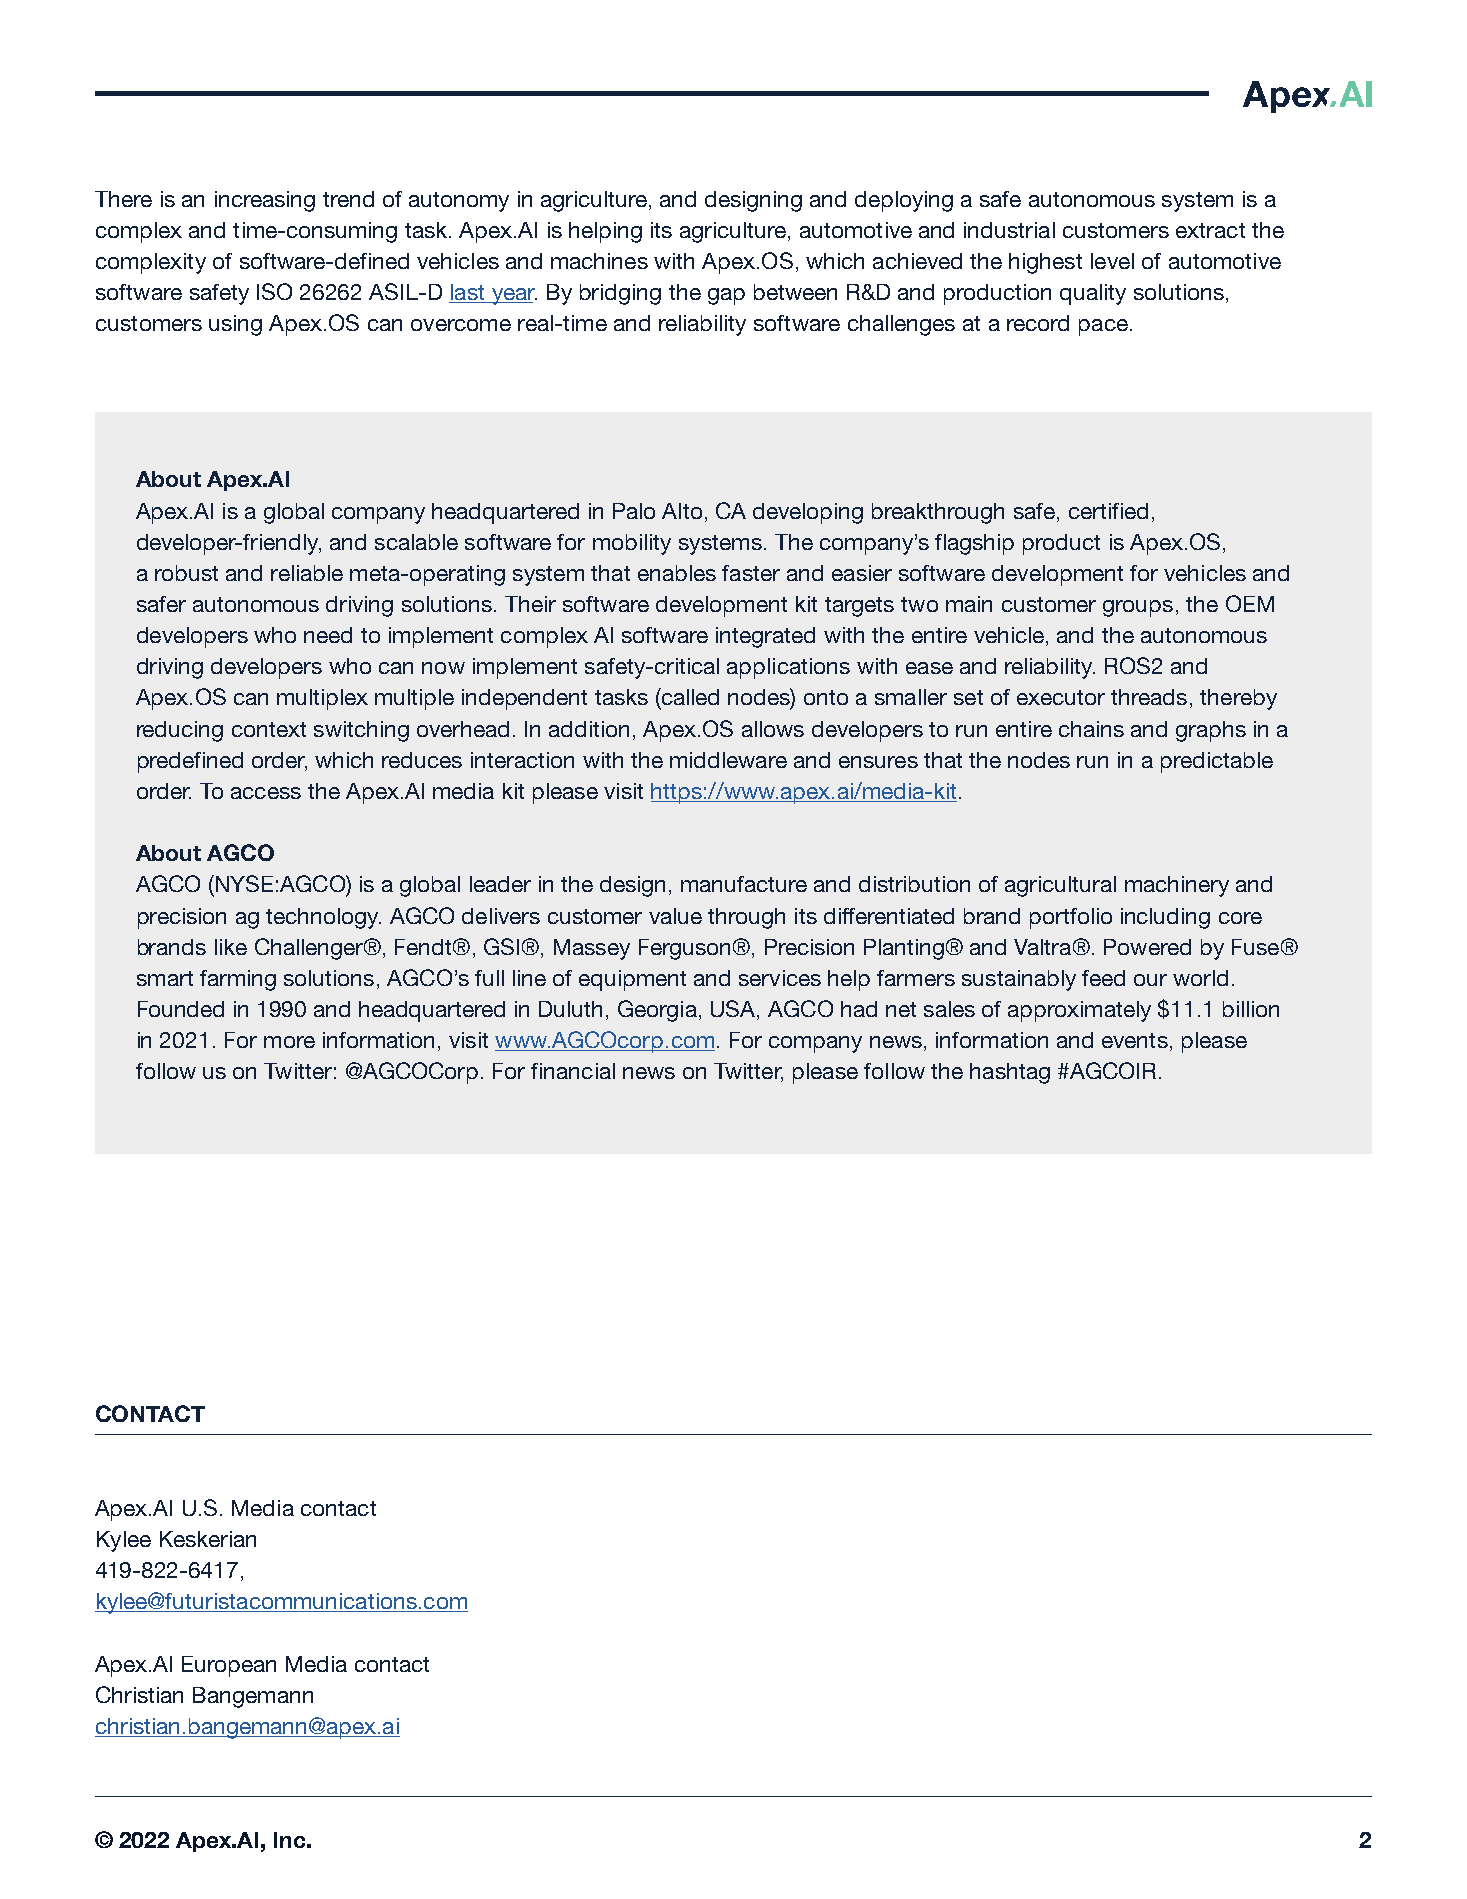 The height and width of the screenshot is (1899, 1467). Describe the element at coordinates (1112, 261) in the screenshot. I see `level` at that location.
